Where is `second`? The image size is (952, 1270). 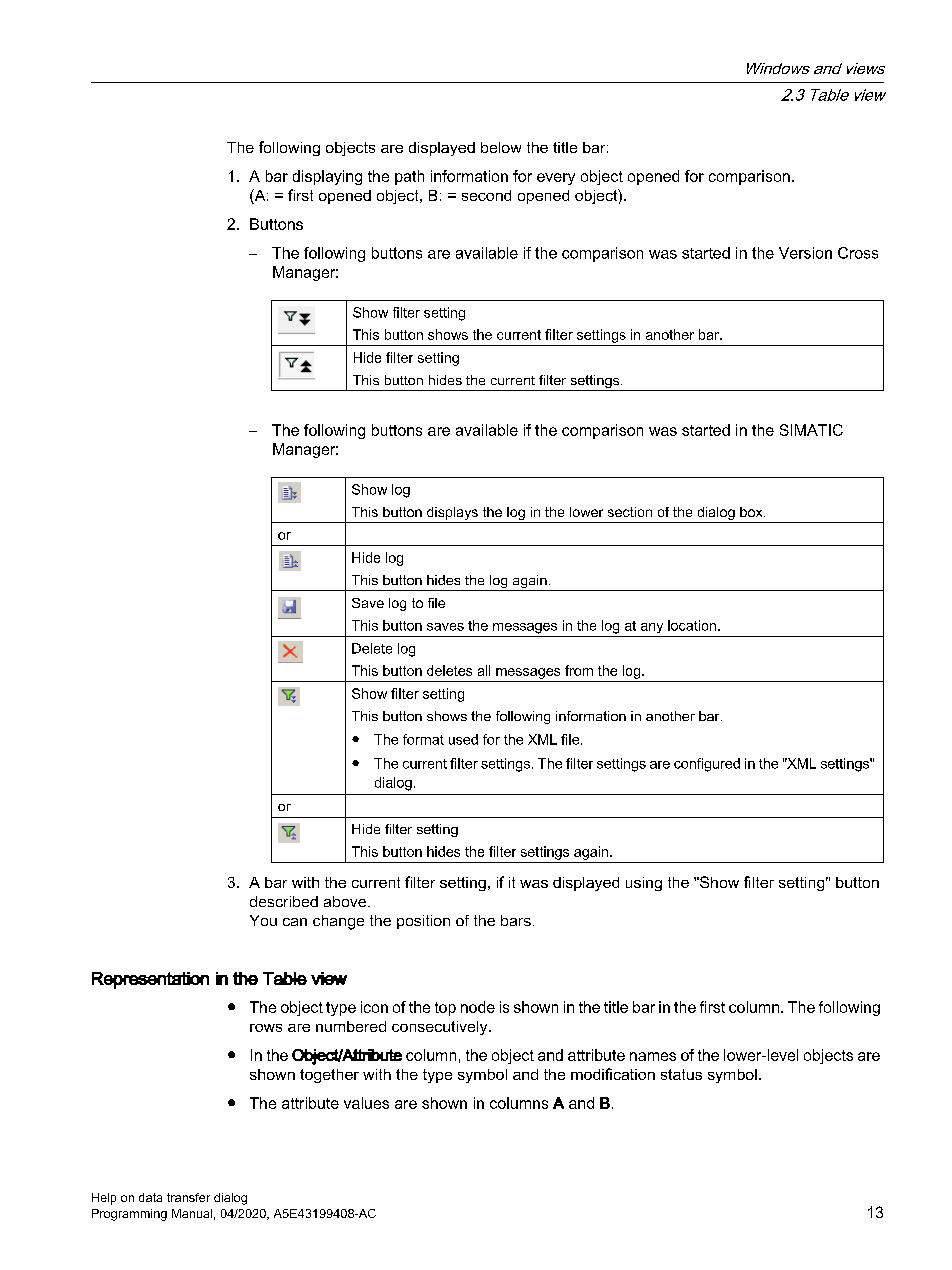 second is located at coordinates (486, 195).
